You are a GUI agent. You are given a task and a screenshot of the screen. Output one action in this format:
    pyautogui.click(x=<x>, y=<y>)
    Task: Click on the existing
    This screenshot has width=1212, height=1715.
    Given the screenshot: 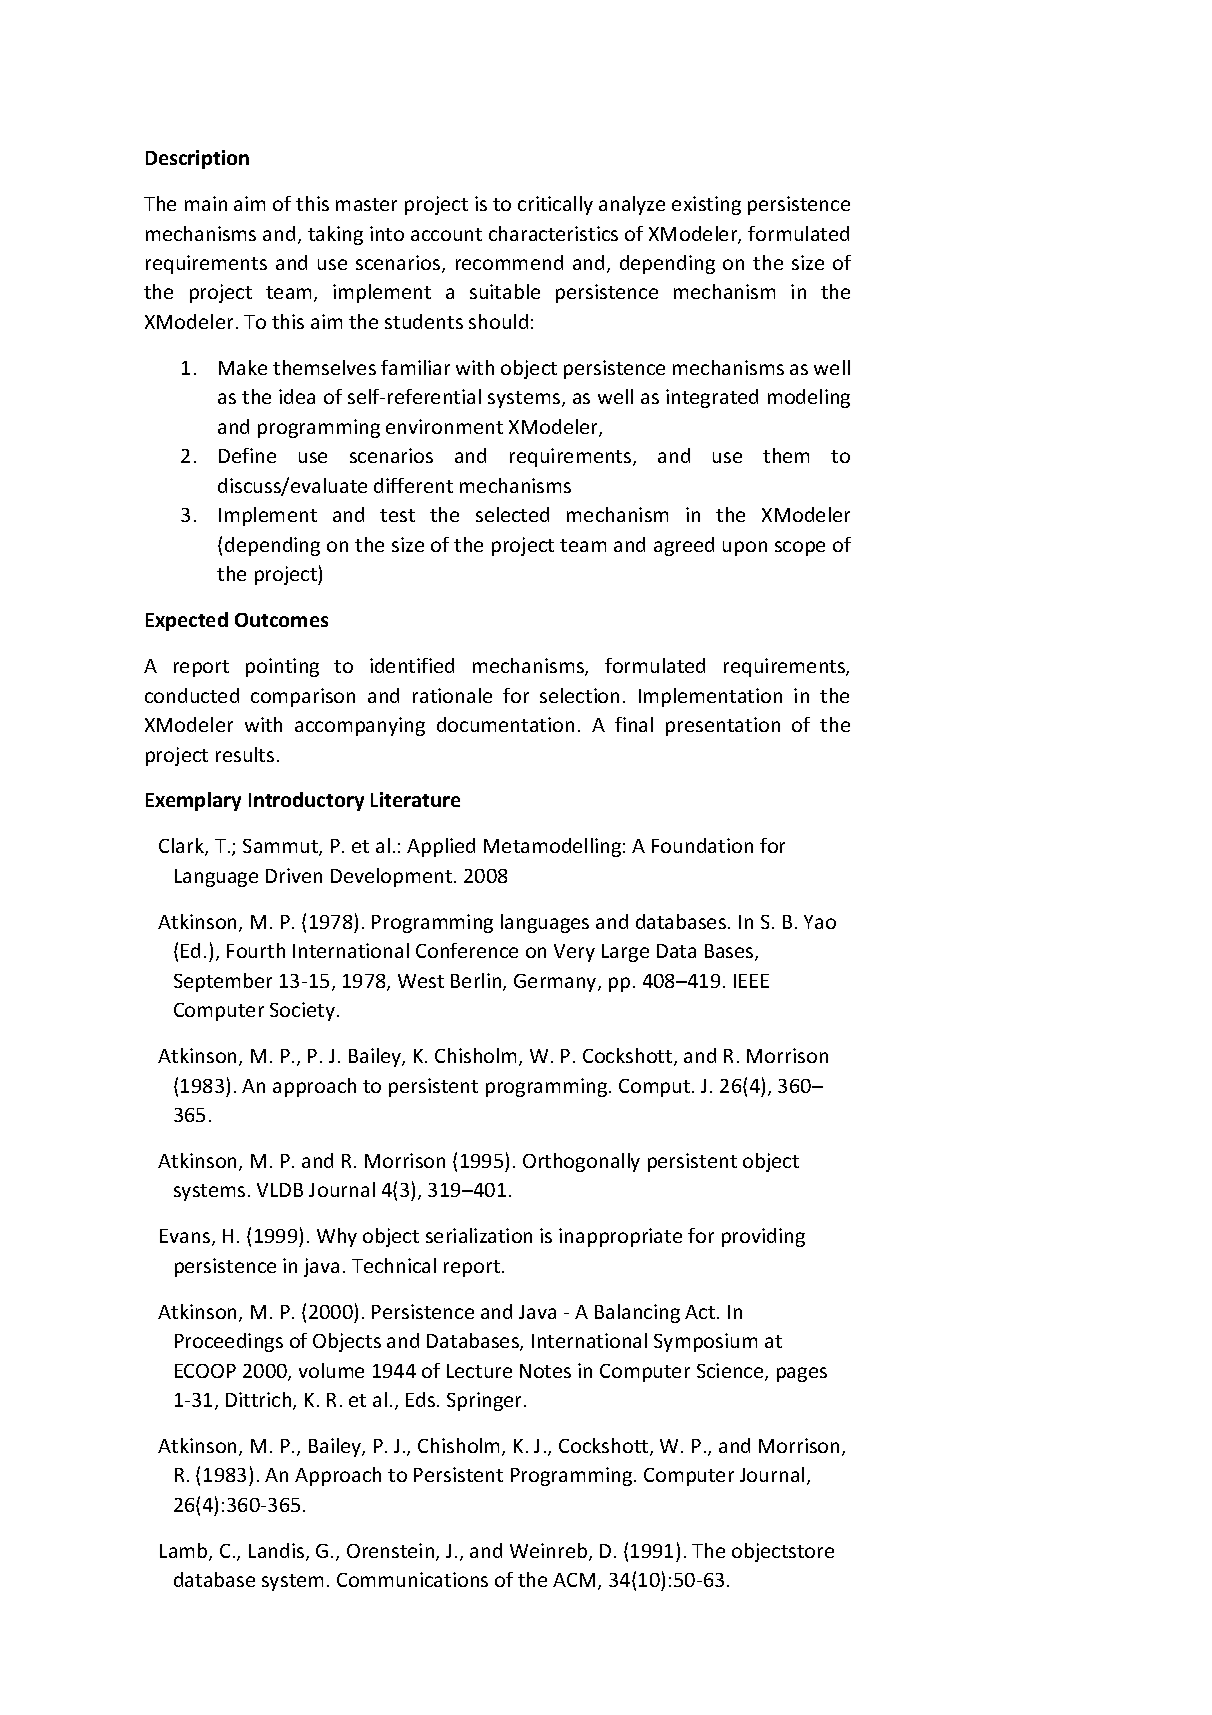 What is the action you would take?
    pyautogui.click(x=706, y=205)
